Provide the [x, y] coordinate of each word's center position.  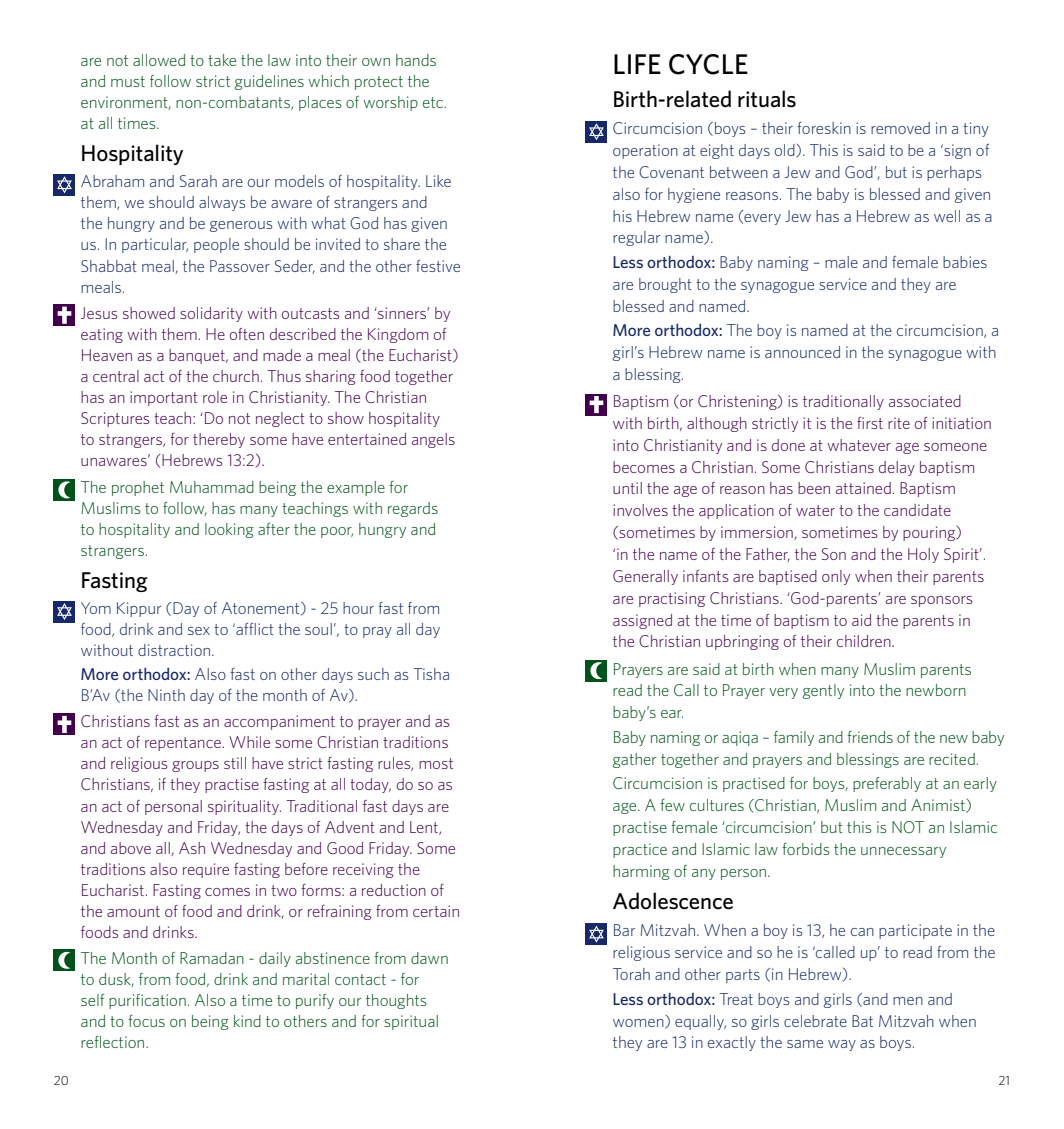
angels [433, 440]
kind [247, 1021]
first [870, 423]
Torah [631, 974]
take [222, 60]
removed [900, 128]
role [215, 397]
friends [870, 737]
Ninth [166, 695]
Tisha [431, 674]
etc [433, 102]
